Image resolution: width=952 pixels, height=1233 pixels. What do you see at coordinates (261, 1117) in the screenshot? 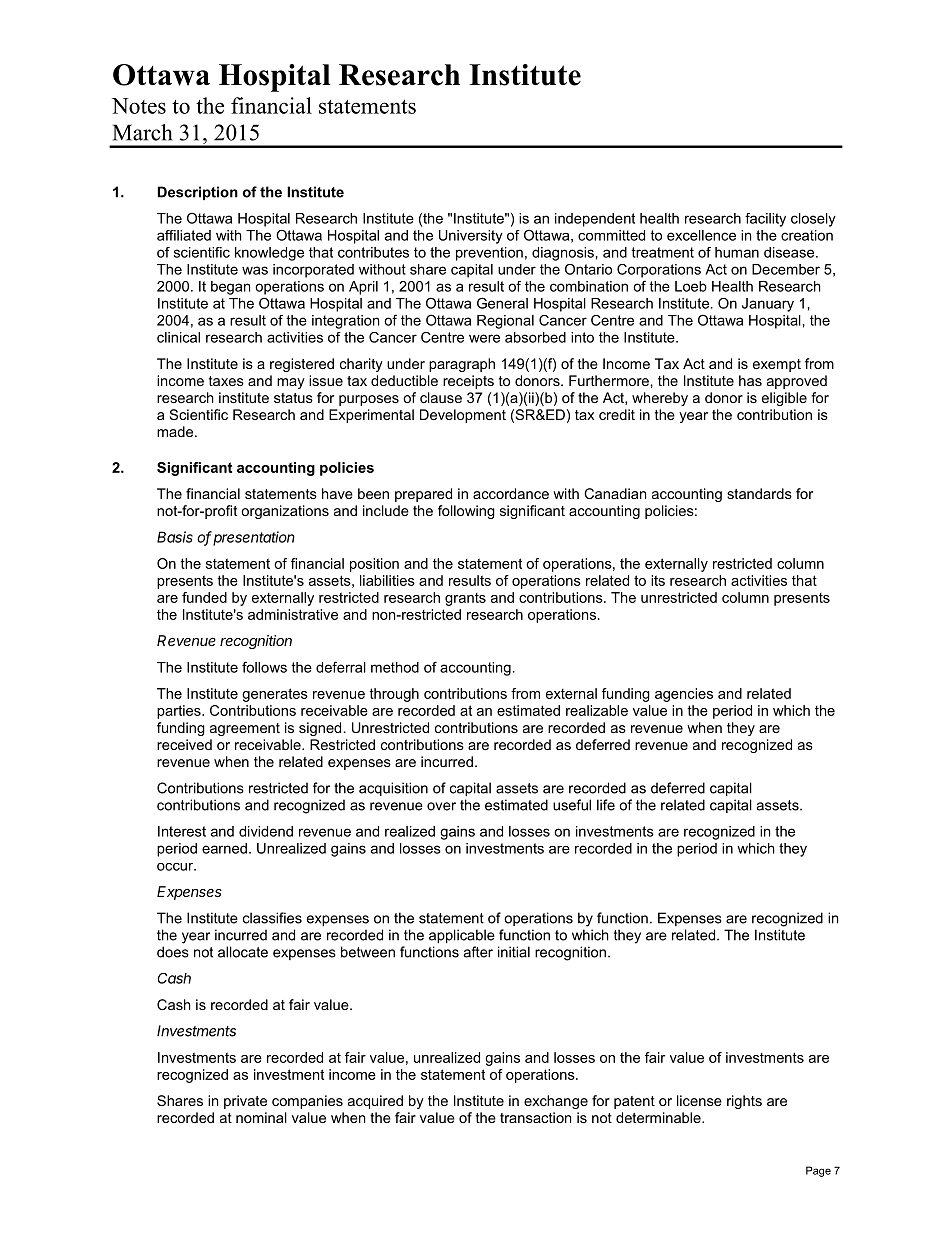
I see `nominal` at bounding box center [261, 1117].
